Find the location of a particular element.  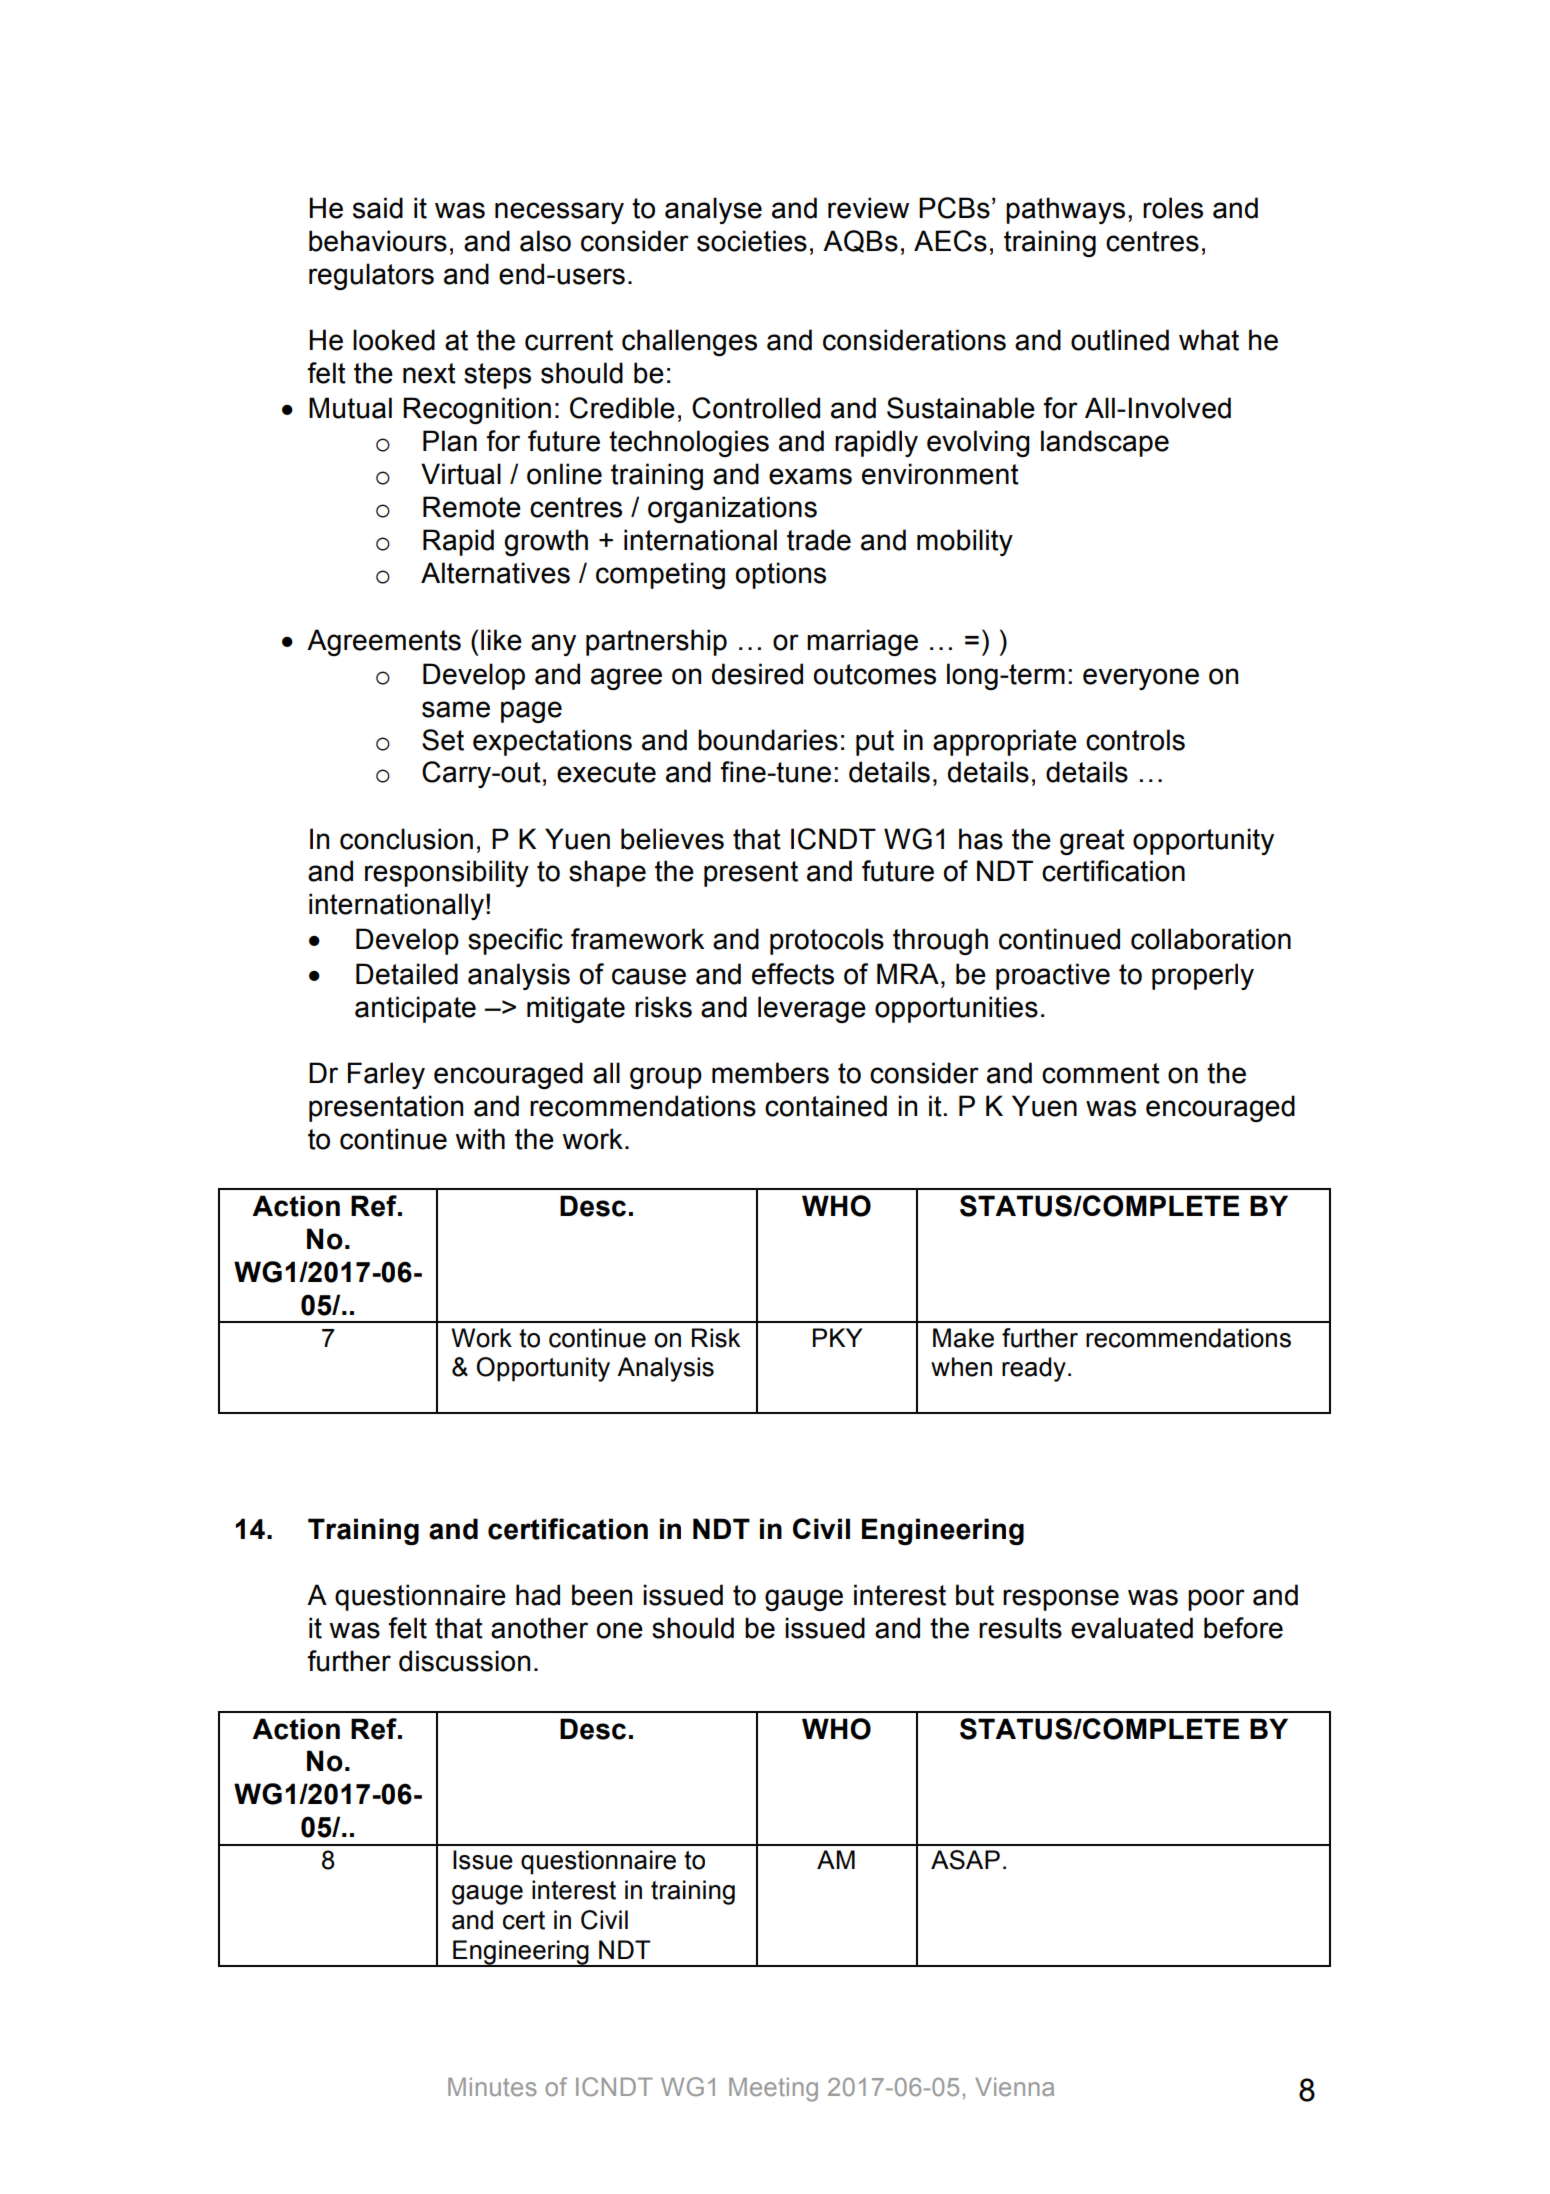

Minutes is located at coordinates (492, 2087).
